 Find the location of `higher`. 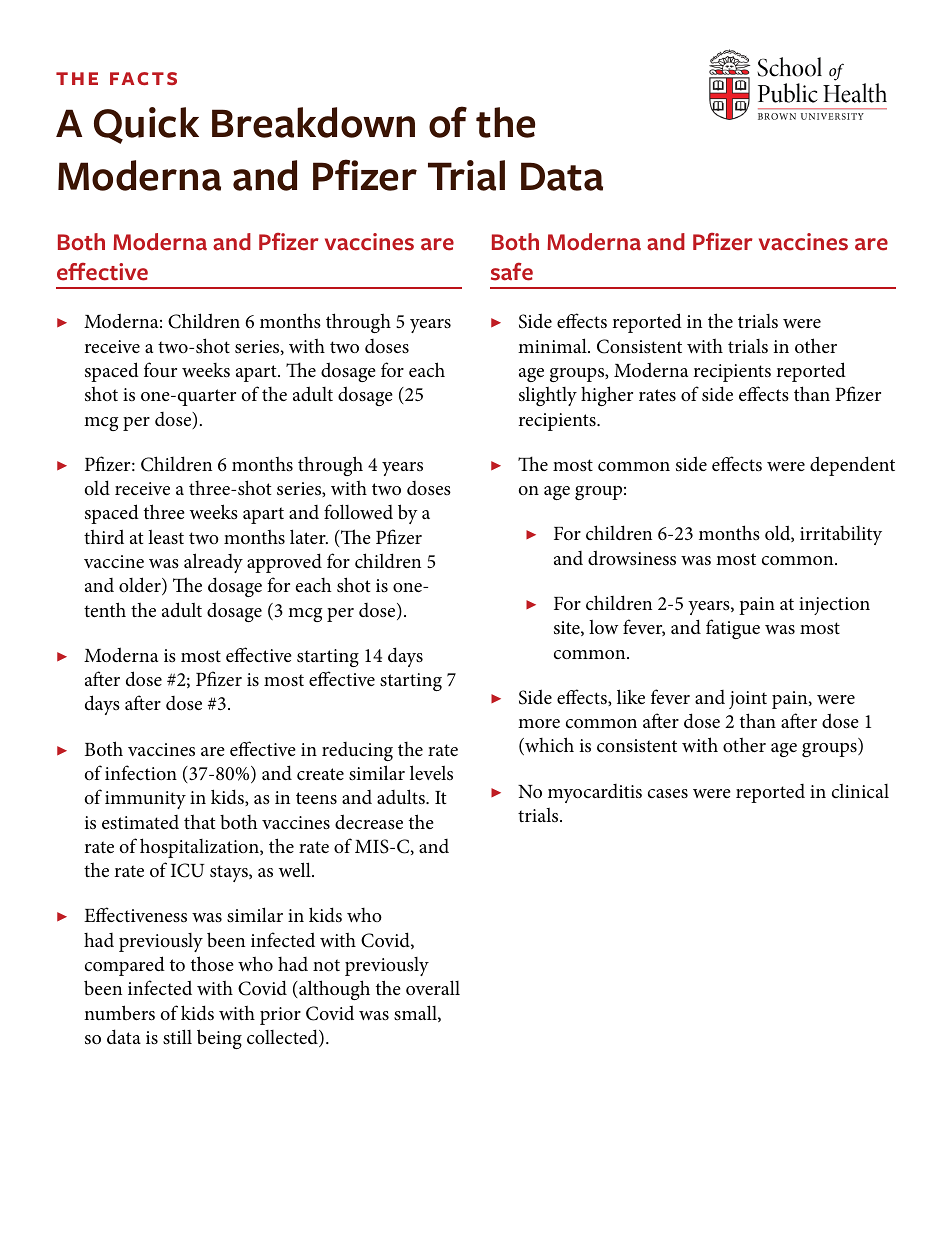

higher is located at coordinates (607, 396).
